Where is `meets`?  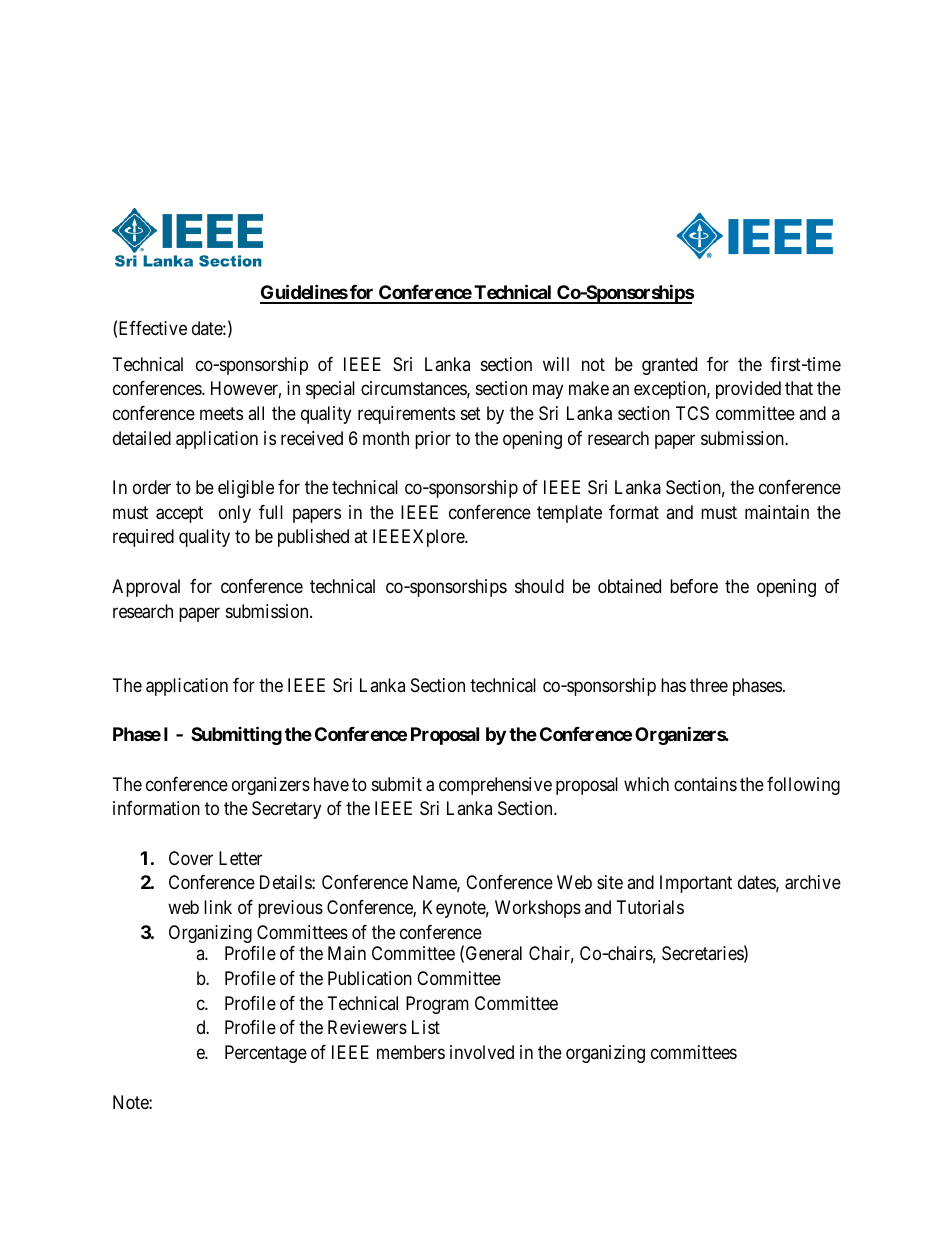
meets is located at coordinates (221, 413).
